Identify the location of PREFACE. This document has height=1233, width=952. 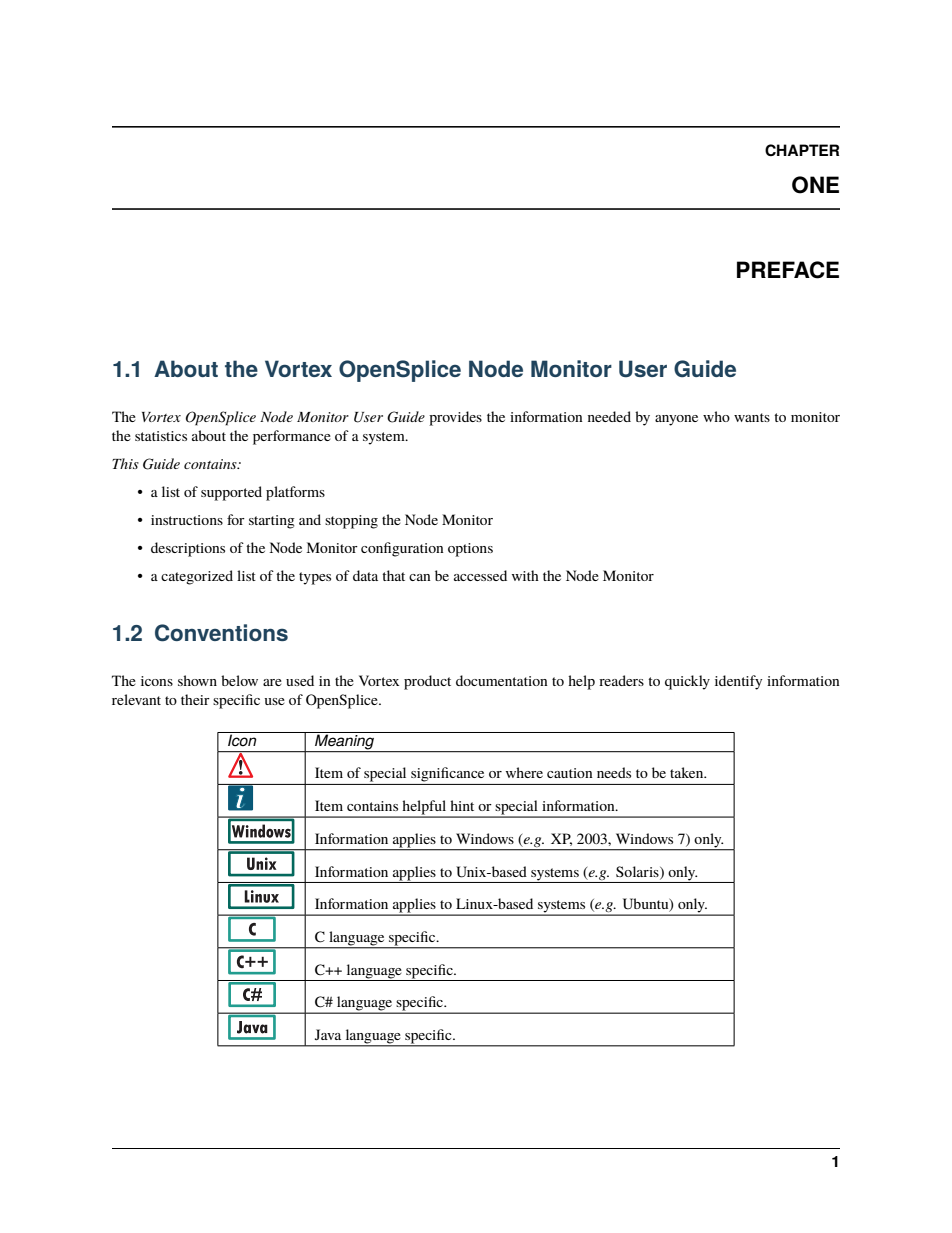
(788, 270).
